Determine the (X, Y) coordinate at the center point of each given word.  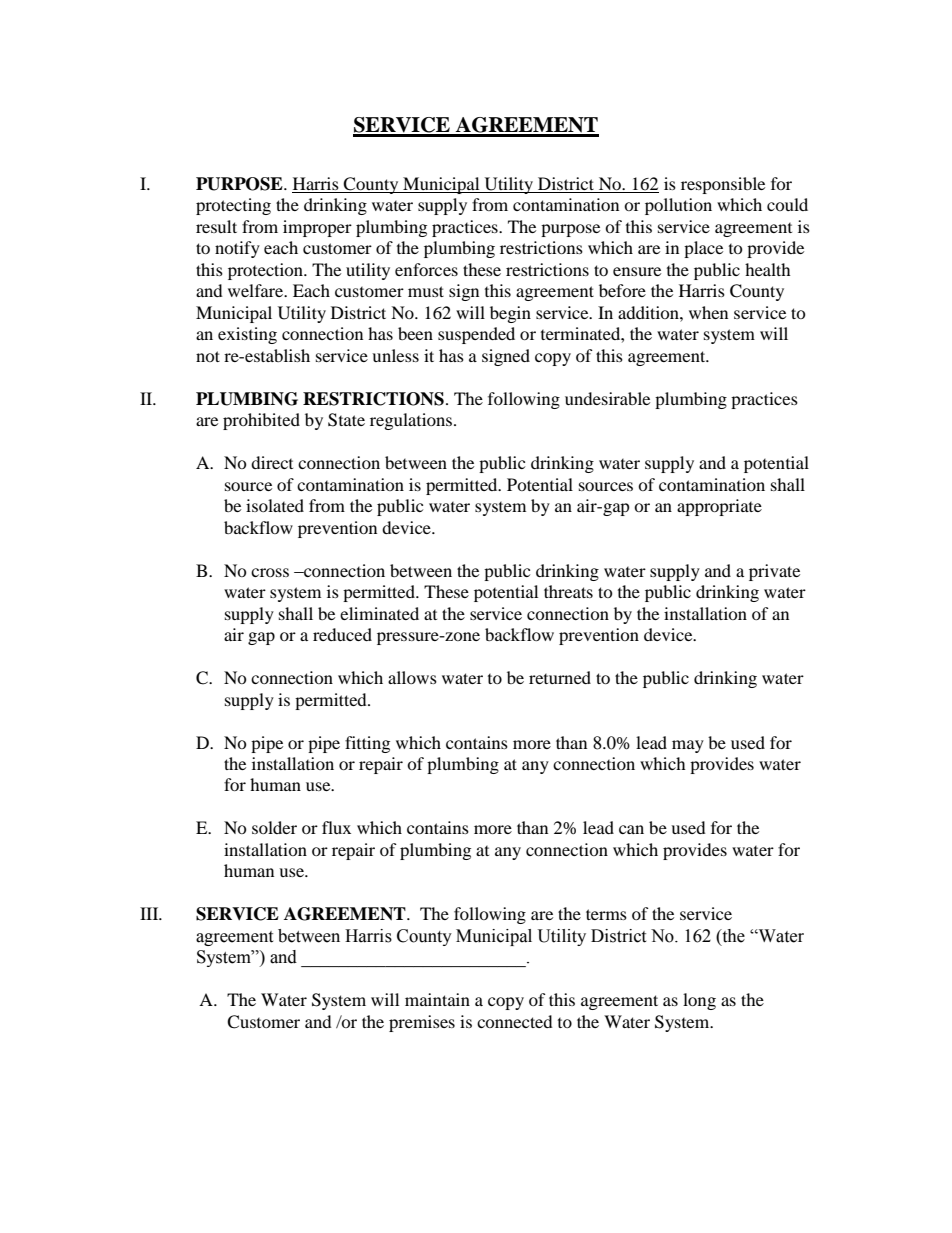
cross (270, 572)
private (774, 572)
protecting (233, 206)
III (150, 913)
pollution (678, 206)
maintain (437, 999)
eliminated (379, 613)
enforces (426, 269)
